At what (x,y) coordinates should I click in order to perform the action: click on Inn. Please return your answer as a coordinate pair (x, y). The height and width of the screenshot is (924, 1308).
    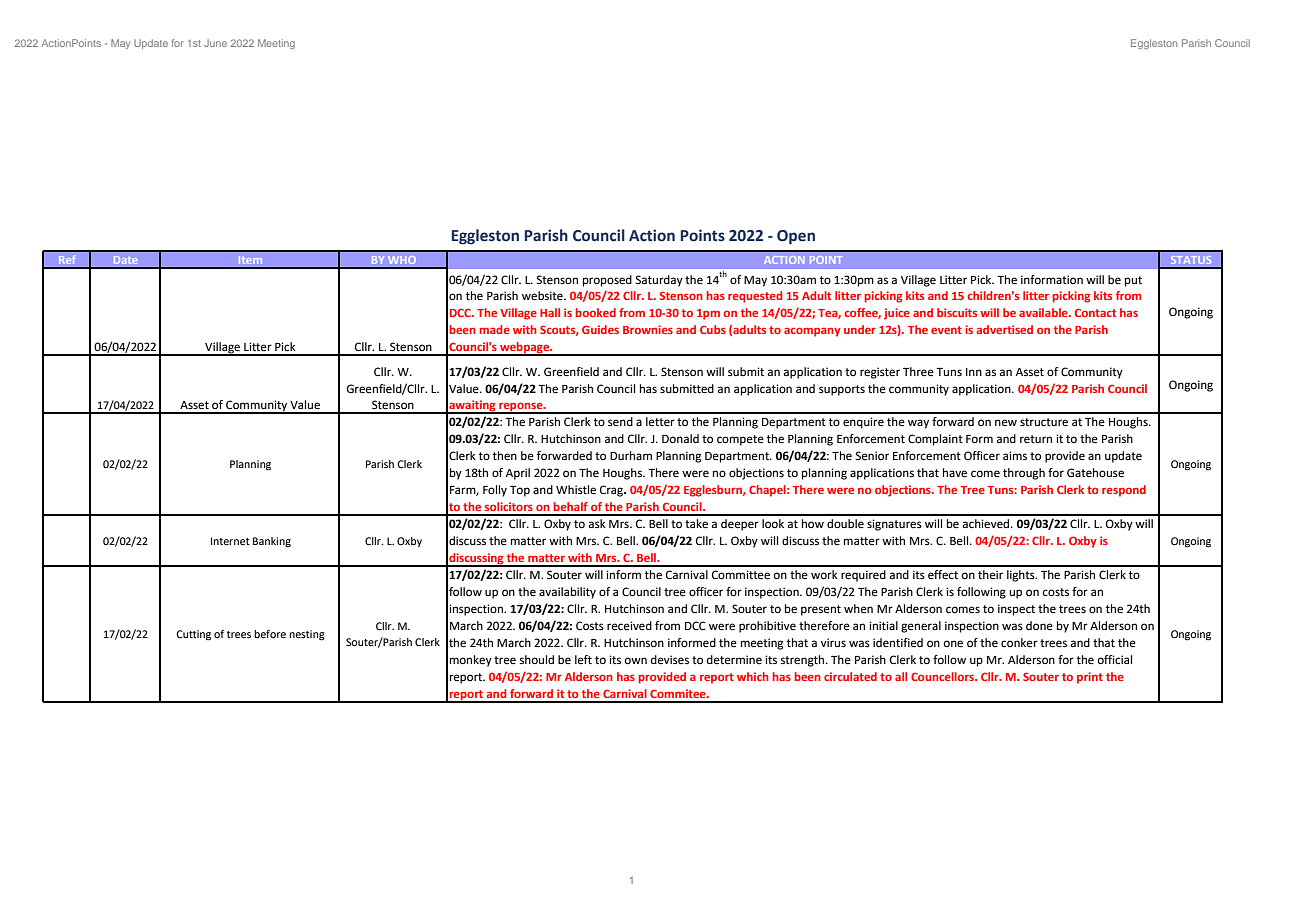
    Looking at the image, I should click on (974, 372).
